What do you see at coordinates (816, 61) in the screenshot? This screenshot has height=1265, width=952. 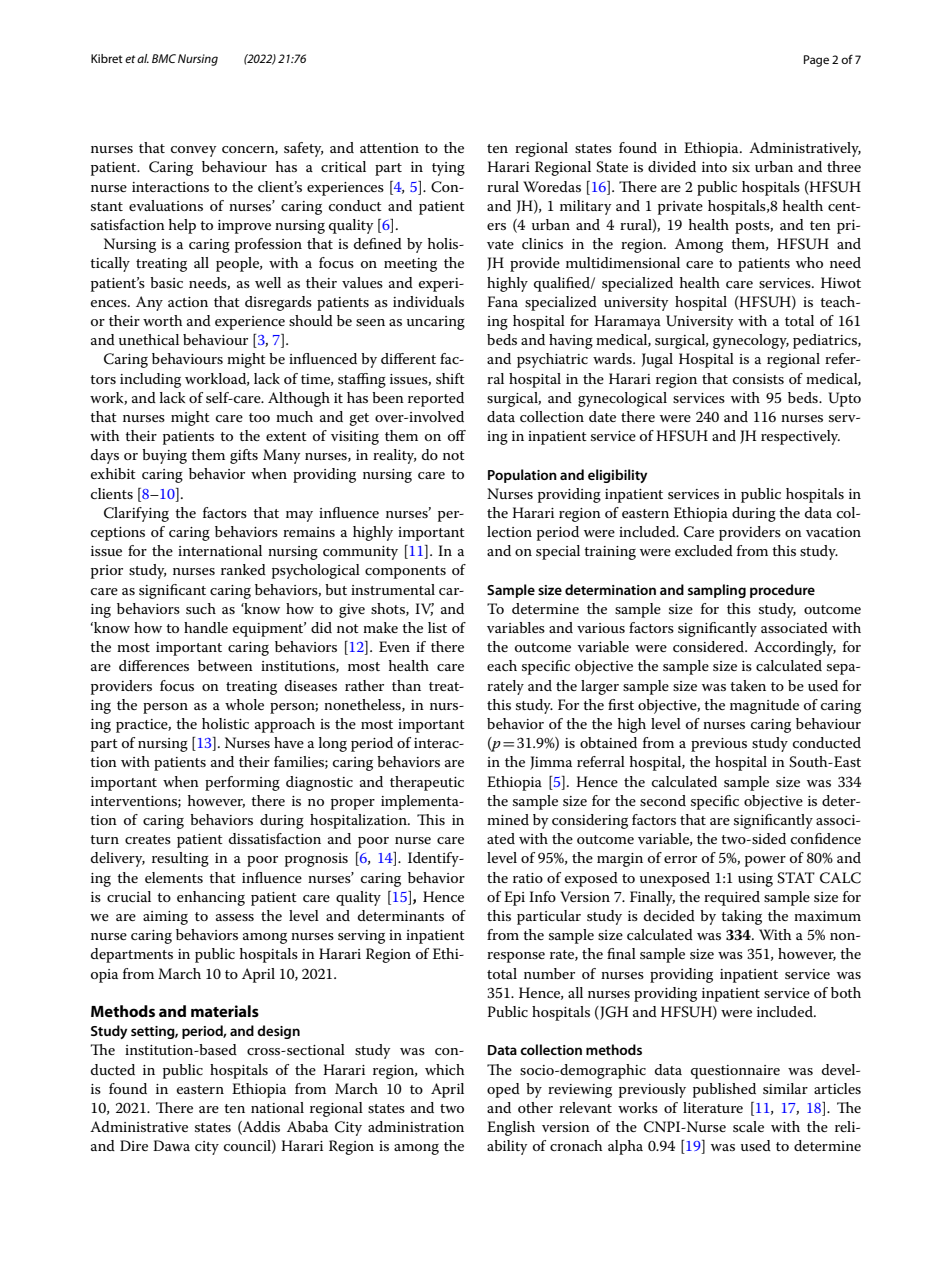 I see `Page` at bounding box center [816, 61].
